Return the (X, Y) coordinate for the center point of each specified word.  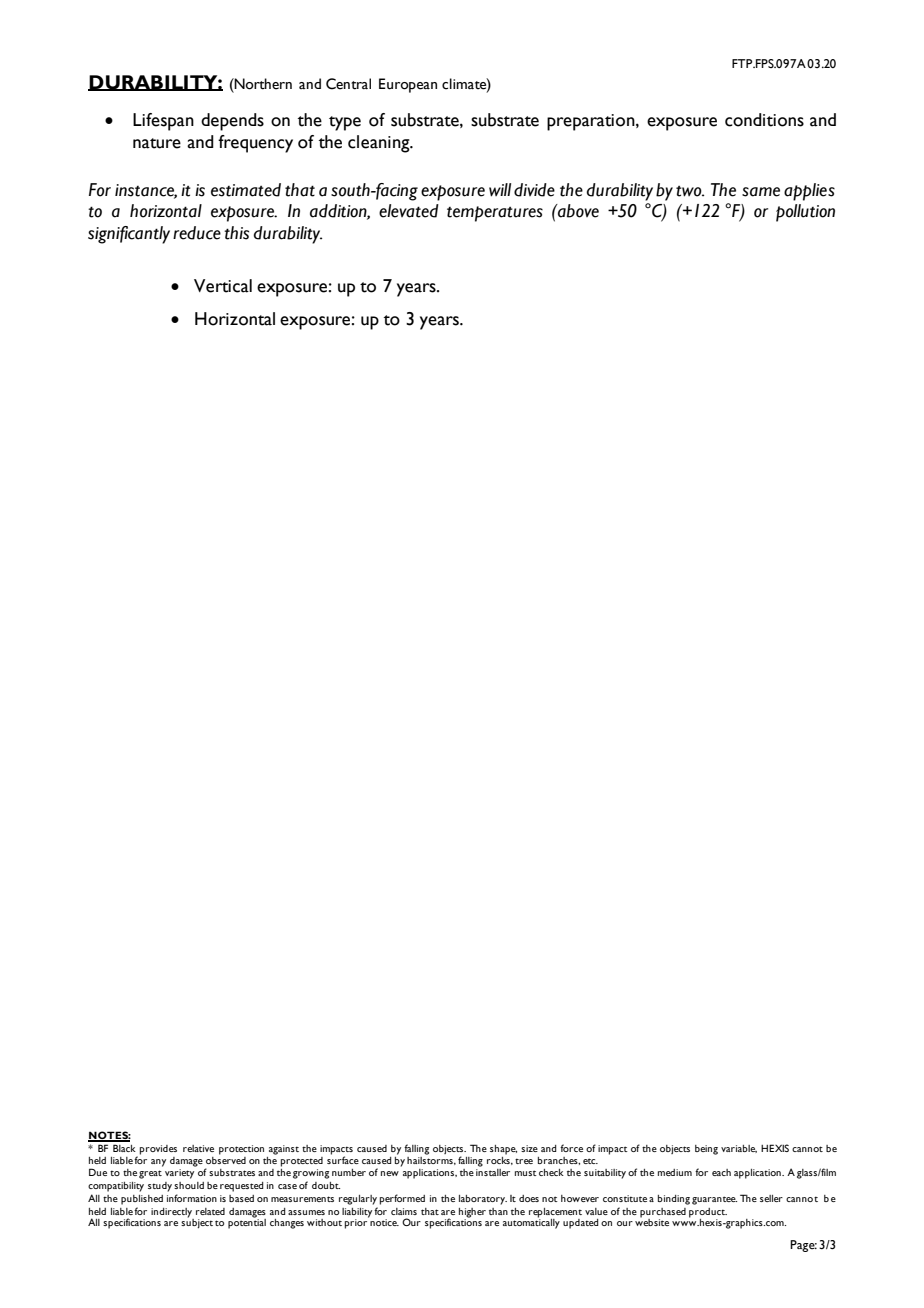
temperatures (495, 214)
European (408, 85)
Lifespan (163, 122)
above (577, 211)
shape (503, 1150)
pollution (805, 213)
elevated (409, 211)
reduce (197, 233)
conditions (764, 120)
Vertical (223, 286)
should (189, 1185)
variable (739, 1149)
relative (198, 1148)
